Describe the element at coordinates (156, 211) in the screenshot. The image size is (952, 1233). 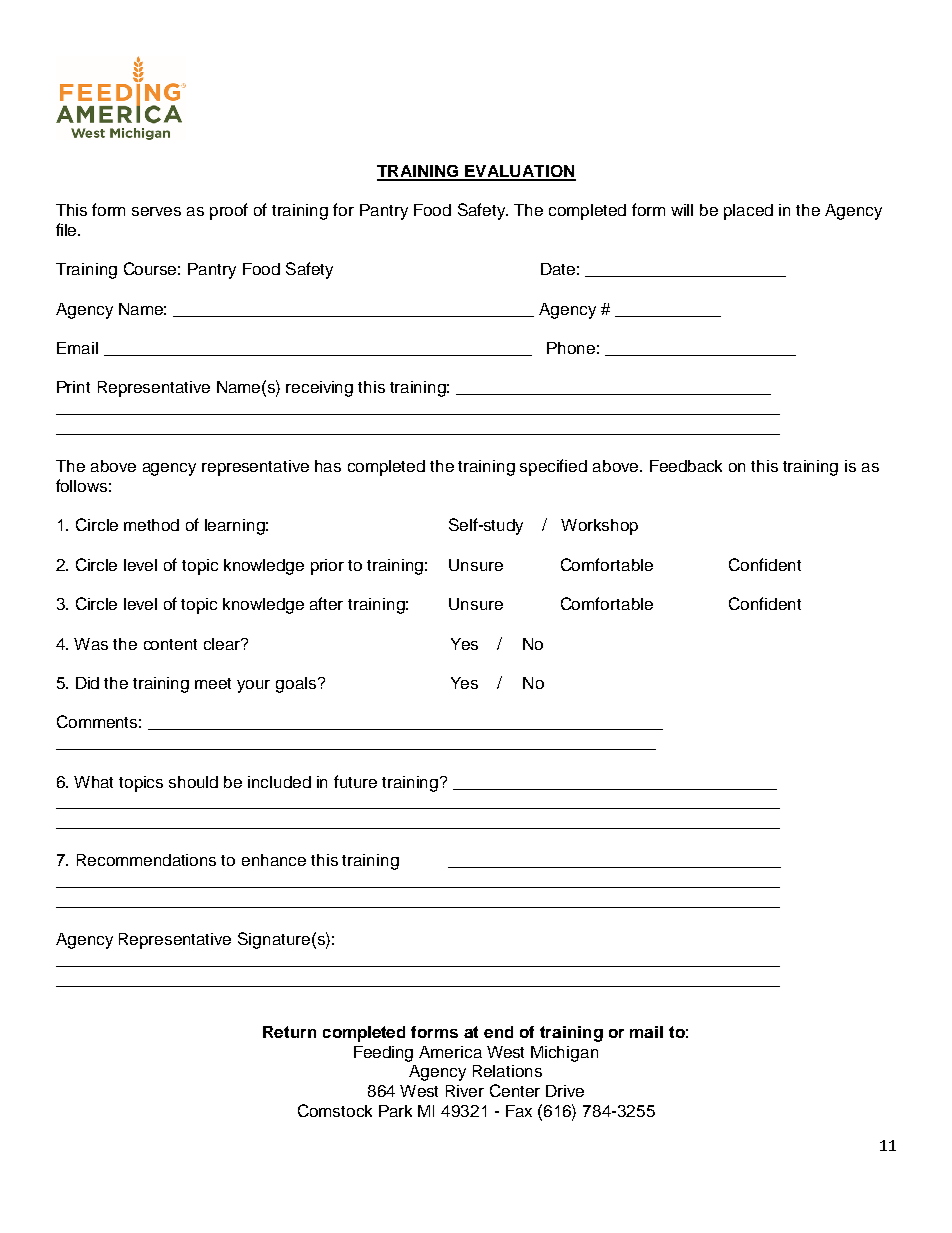
I see `serves` at that location.
